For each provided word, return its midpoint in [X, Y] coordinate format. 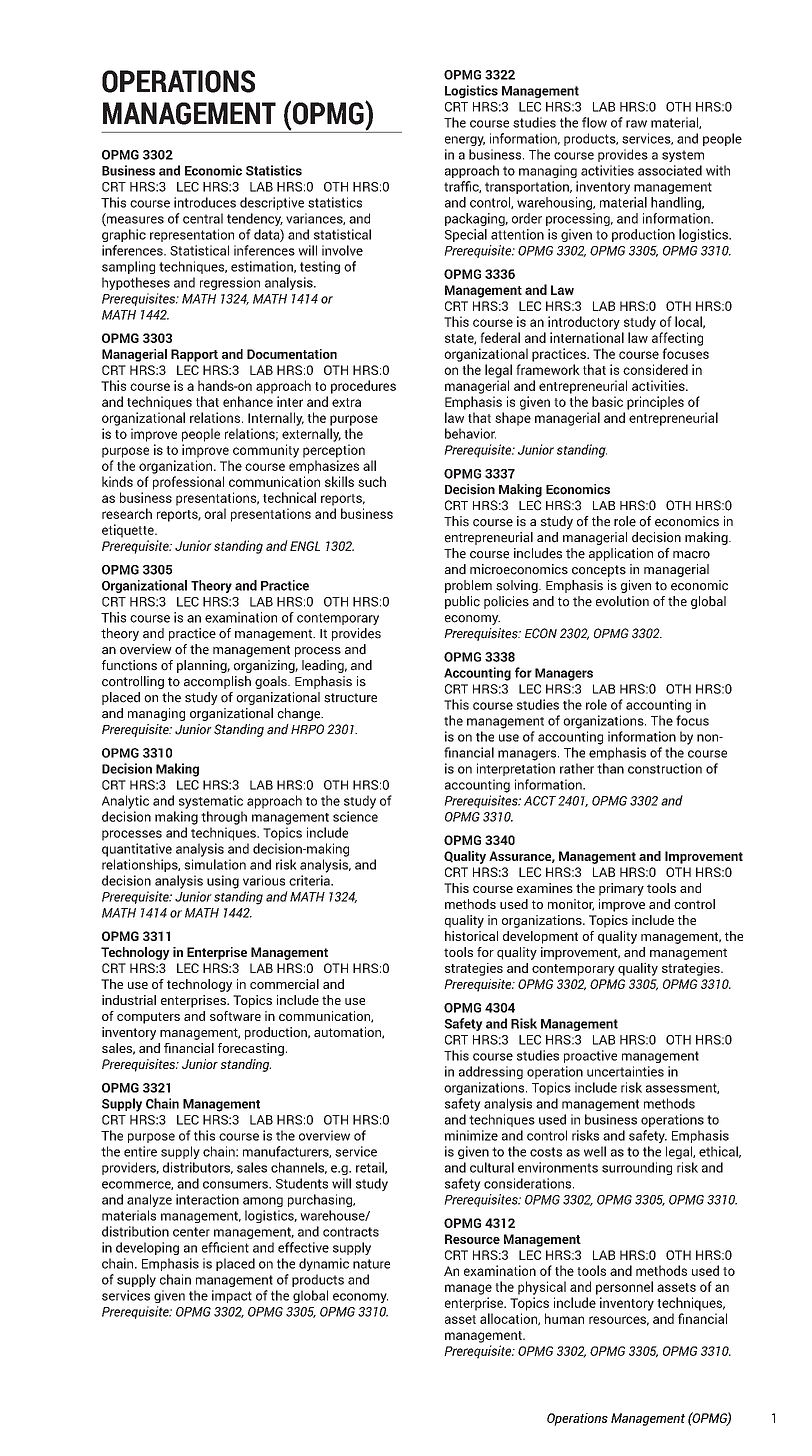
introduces [205, 202]
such [372, 481]
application [621, 554]
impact [232, 1296]
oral [215, 513]
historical [471, 936]
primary [621, 889]
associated [670, 170]
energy [465, 141]
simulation [215, 864]
